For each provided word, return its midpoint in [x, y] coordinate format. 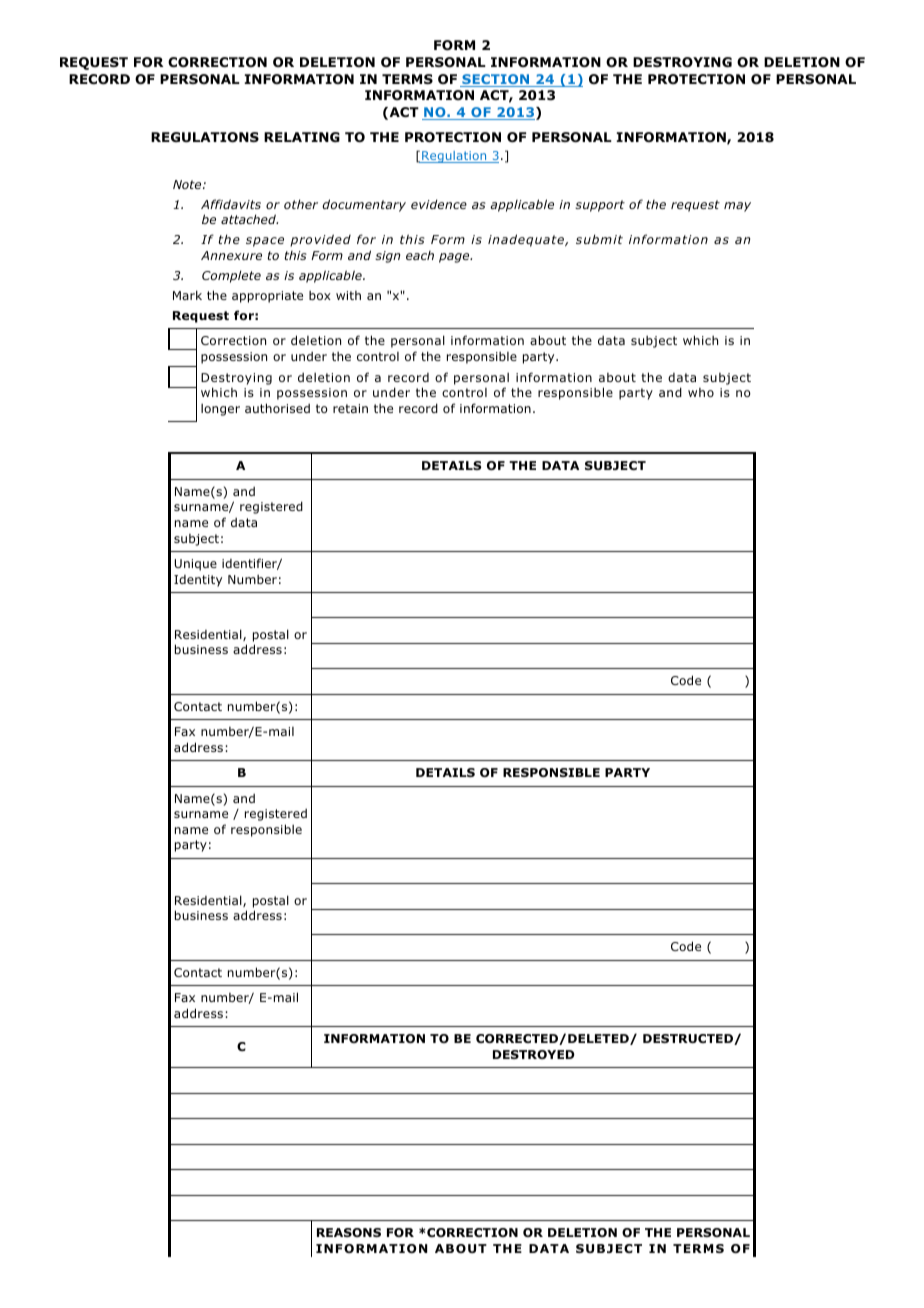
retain [350, 408]
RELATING [302, 137]
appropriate [267, 297]
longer [220, 409]
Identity [198, 581]
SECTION [496, 80]
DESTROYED [534, 1054]
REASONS [349, 1232]
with [348, 295]
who [701, 392]
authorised [277, 408]
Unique [196, 565]
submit [599, 239]
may [737, 207]
